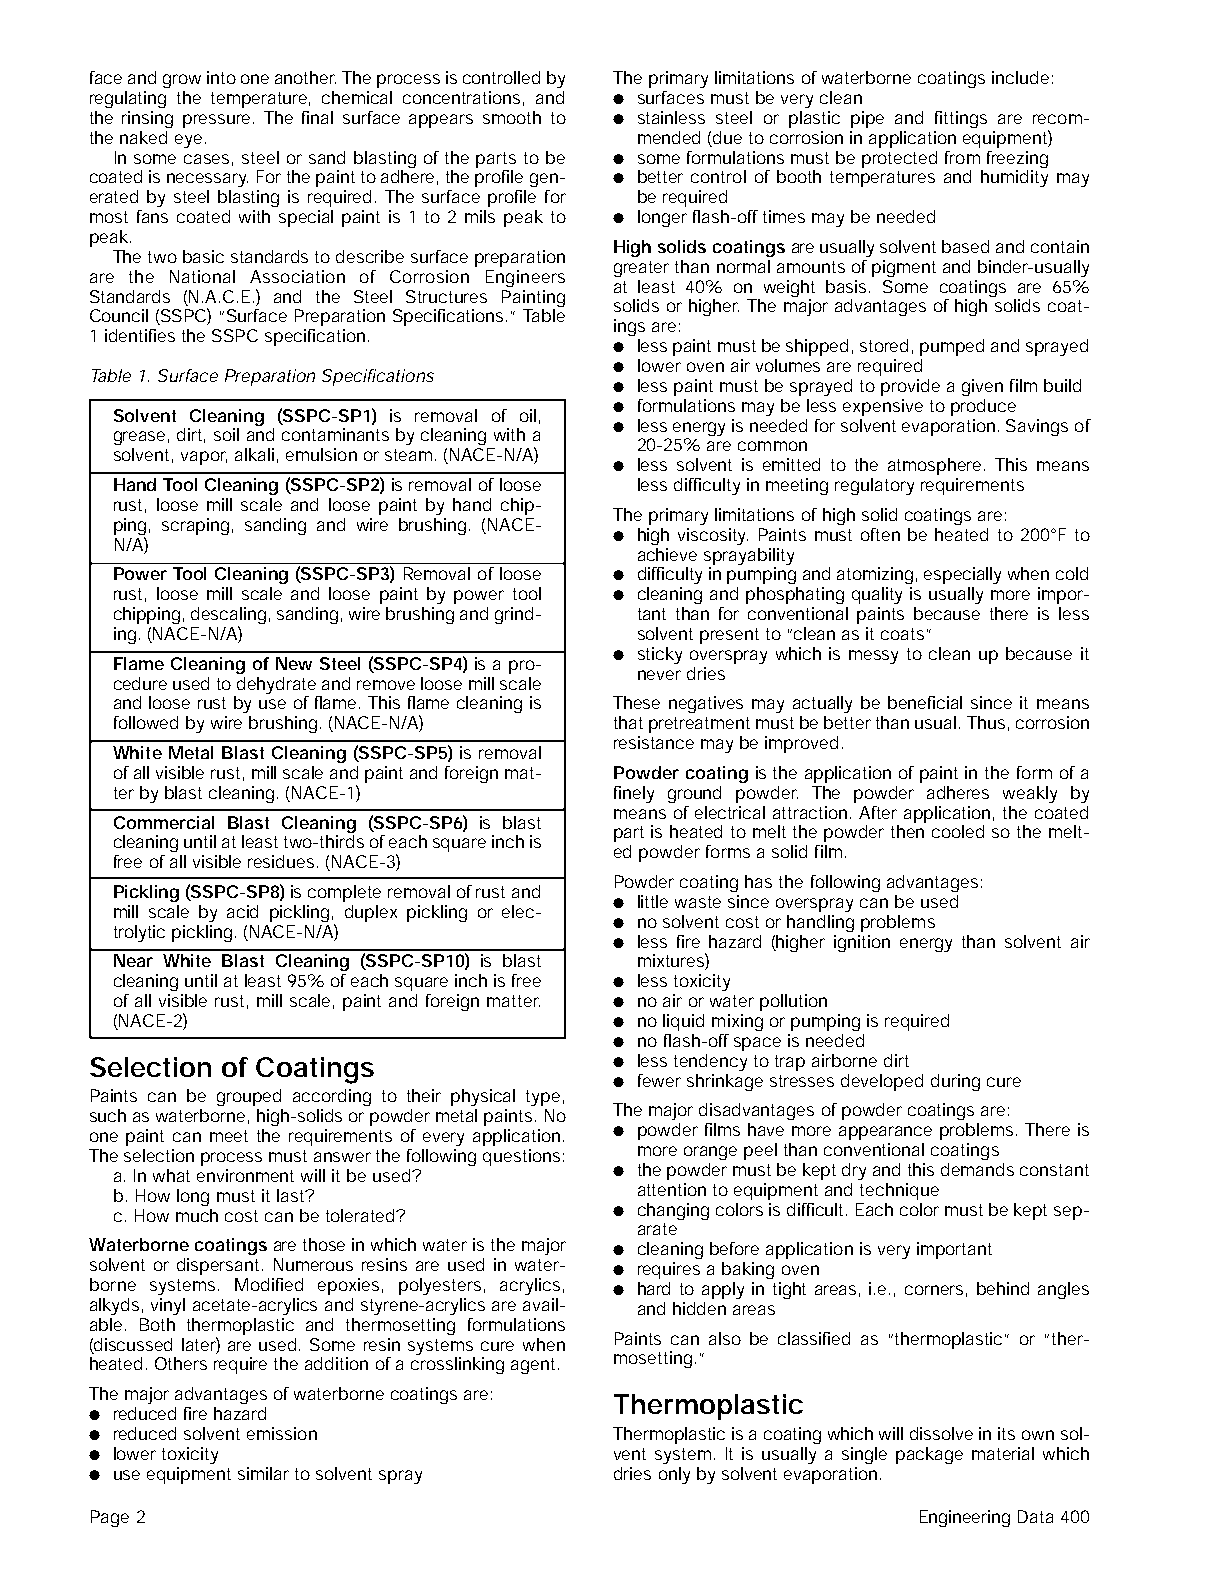  I want to click on fewer, so click(659, 1080).
